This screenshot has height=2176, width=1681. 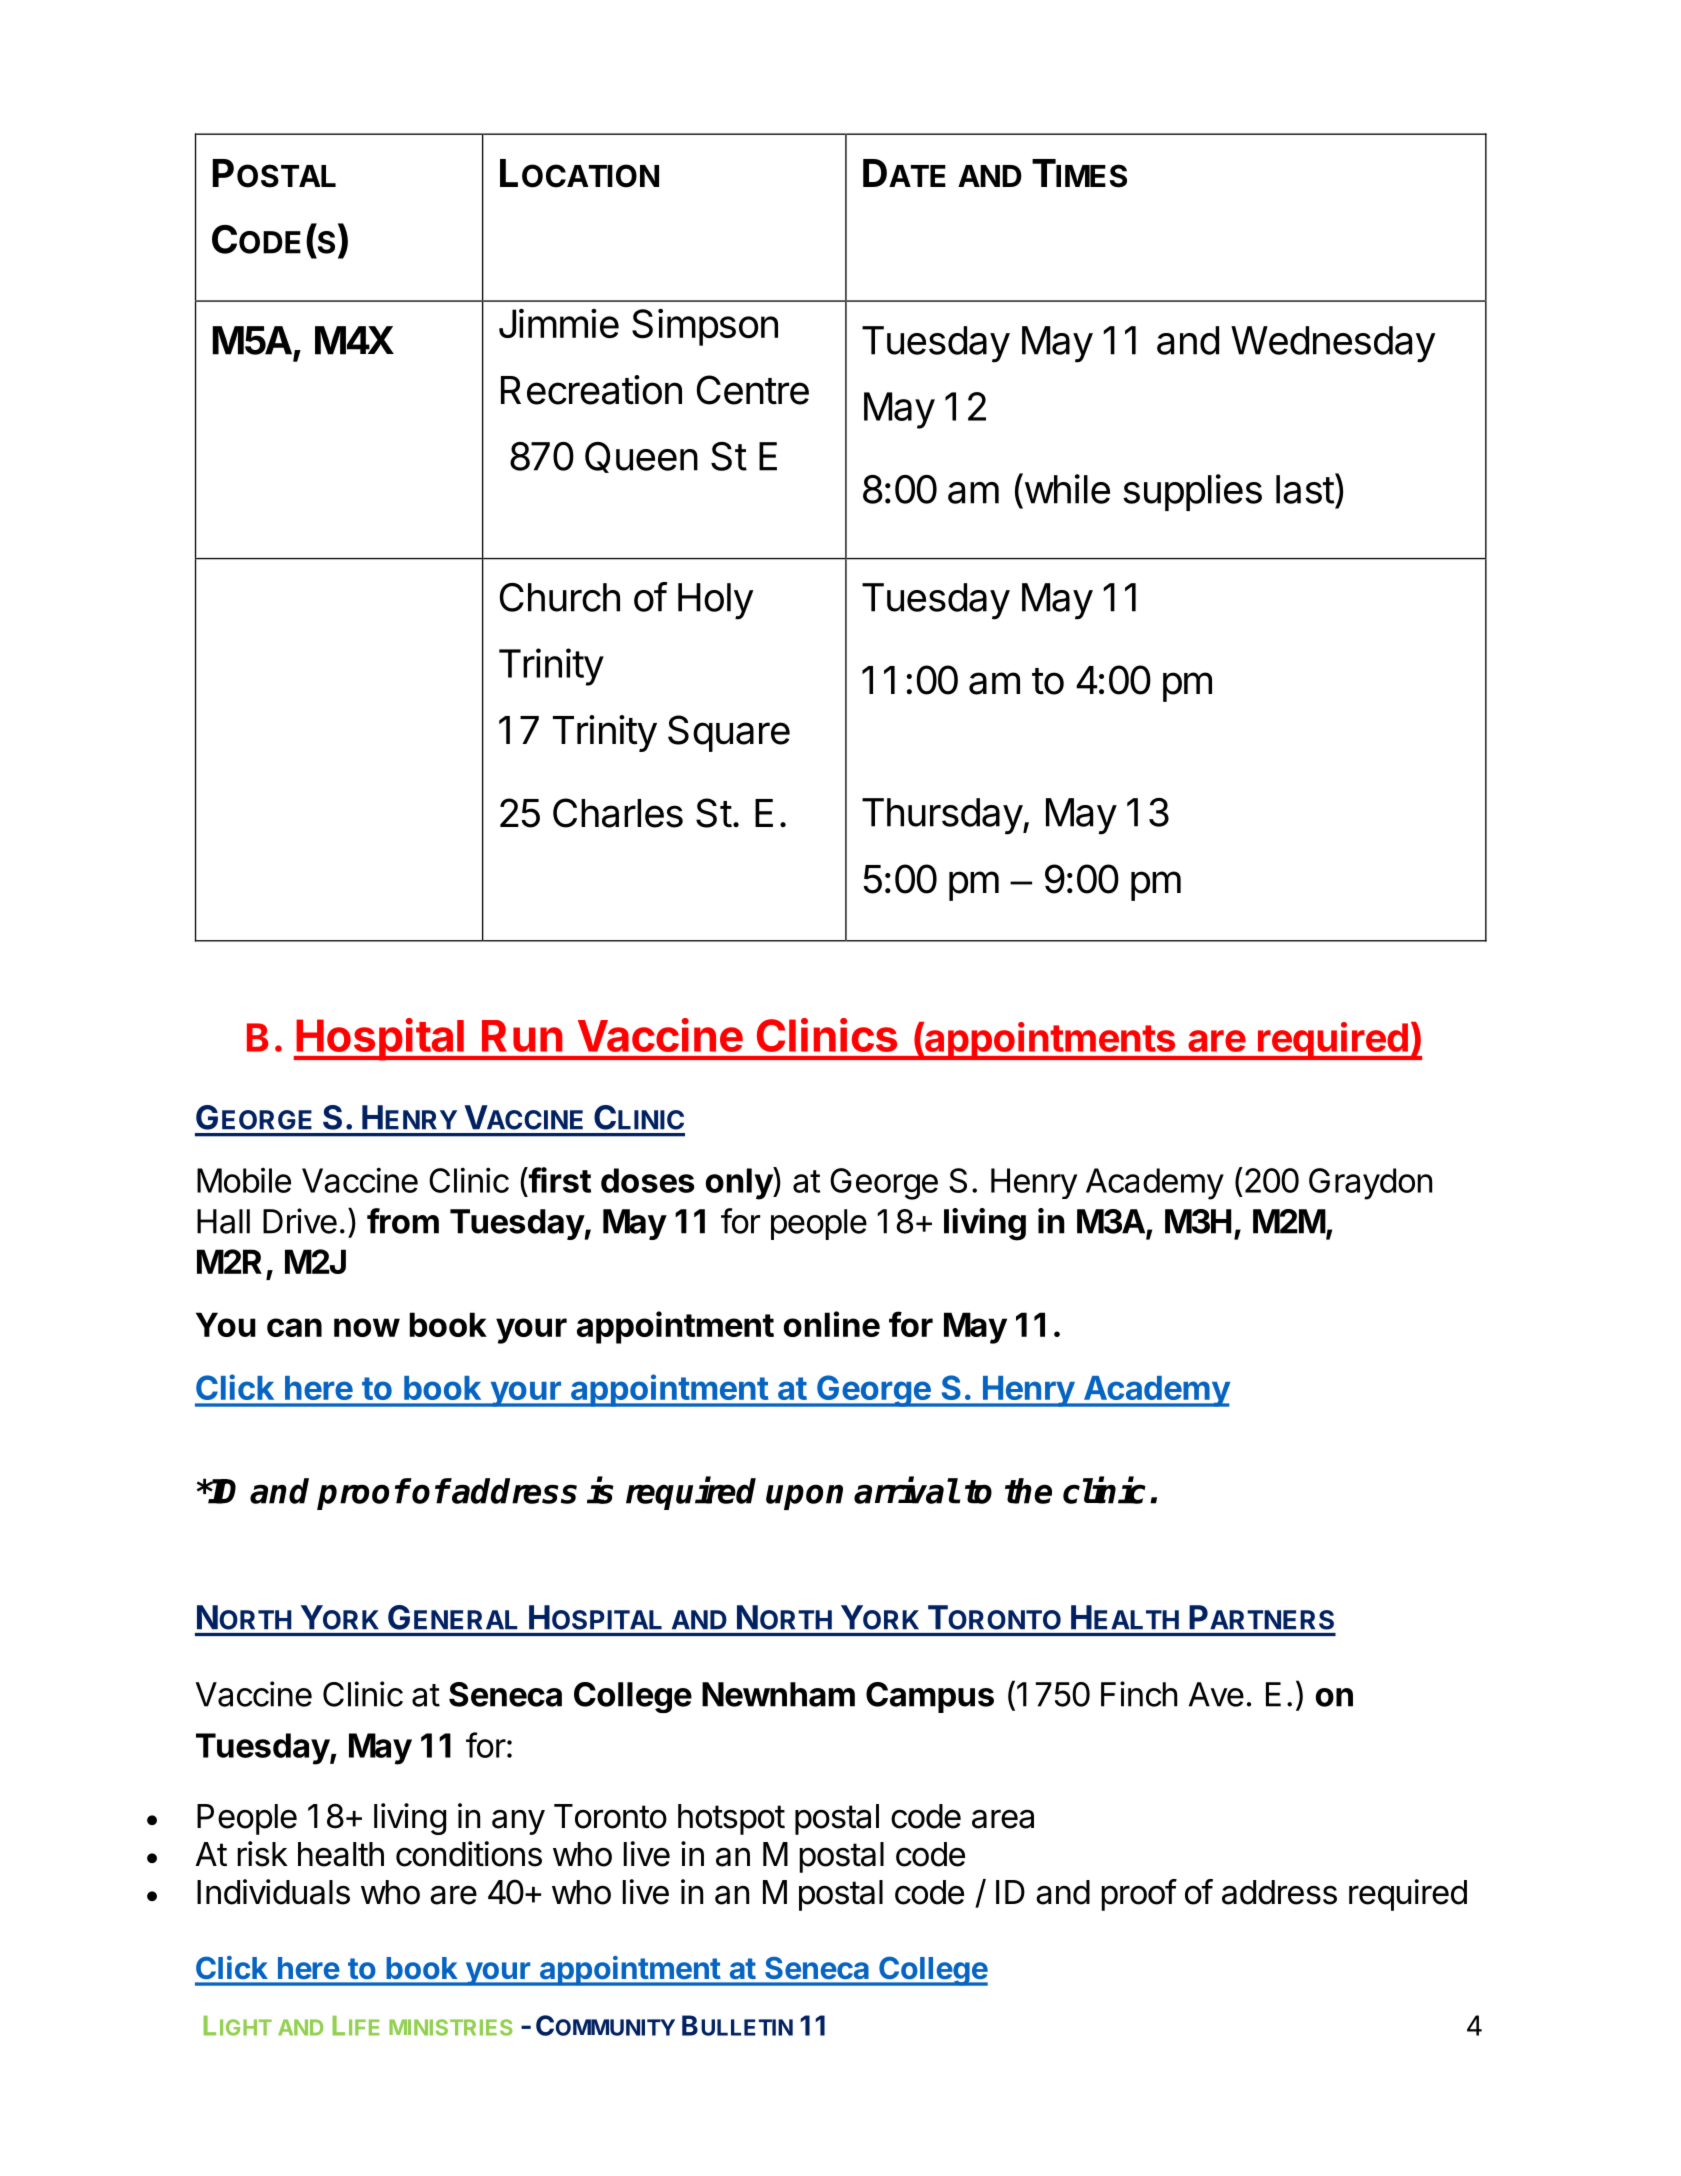 I want to click on area, so click(x=1003, y=1819).
